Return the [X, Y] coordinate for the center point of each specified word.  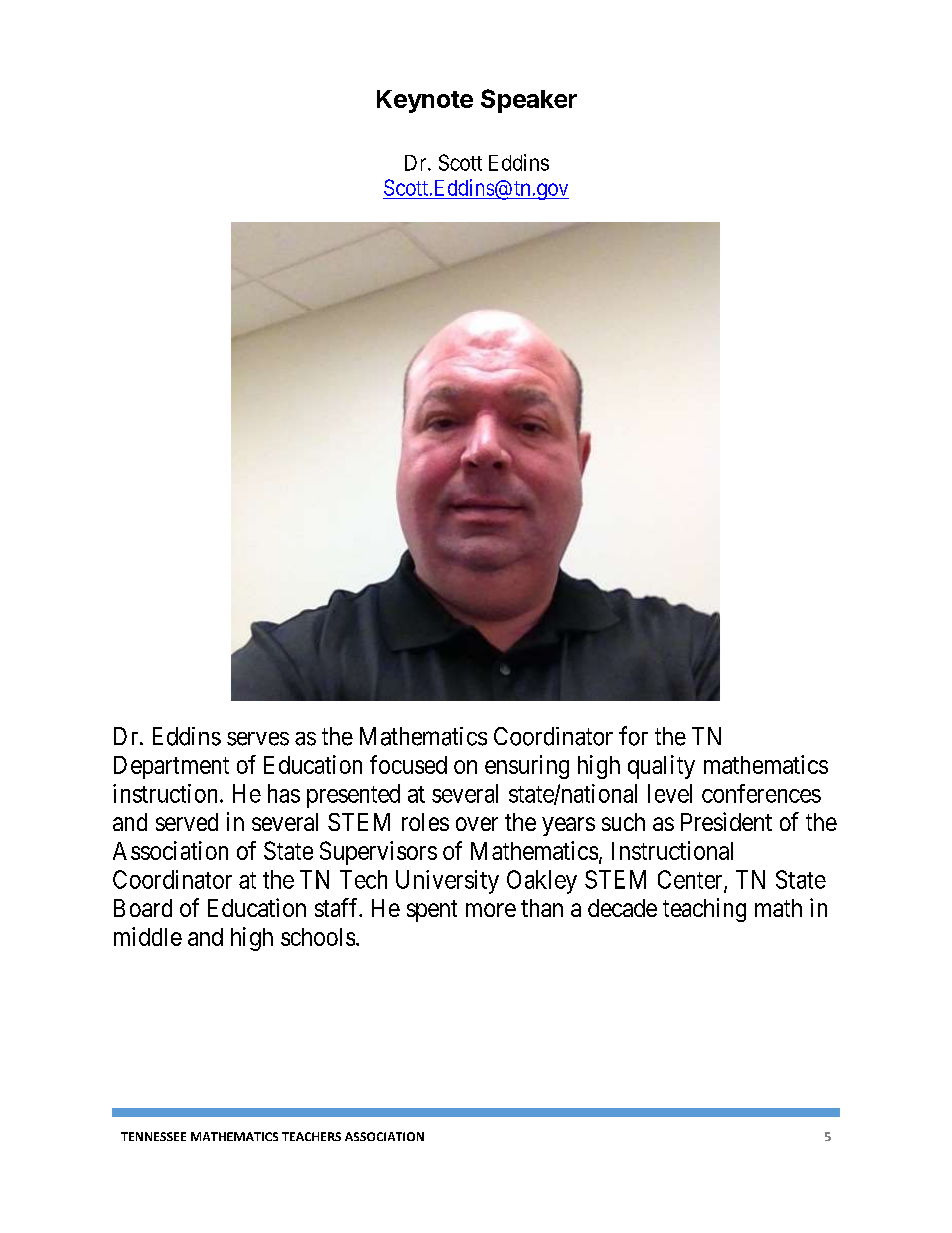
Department [171, 767]
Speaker [529, 101]
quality [661, 767]
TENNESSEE [153, 1136]
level [670, 793]
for [633, 736]
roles [425, 822]
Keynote [425, 101]
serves [258, 739]
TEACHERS [311, 1136]
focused [408, 764]
